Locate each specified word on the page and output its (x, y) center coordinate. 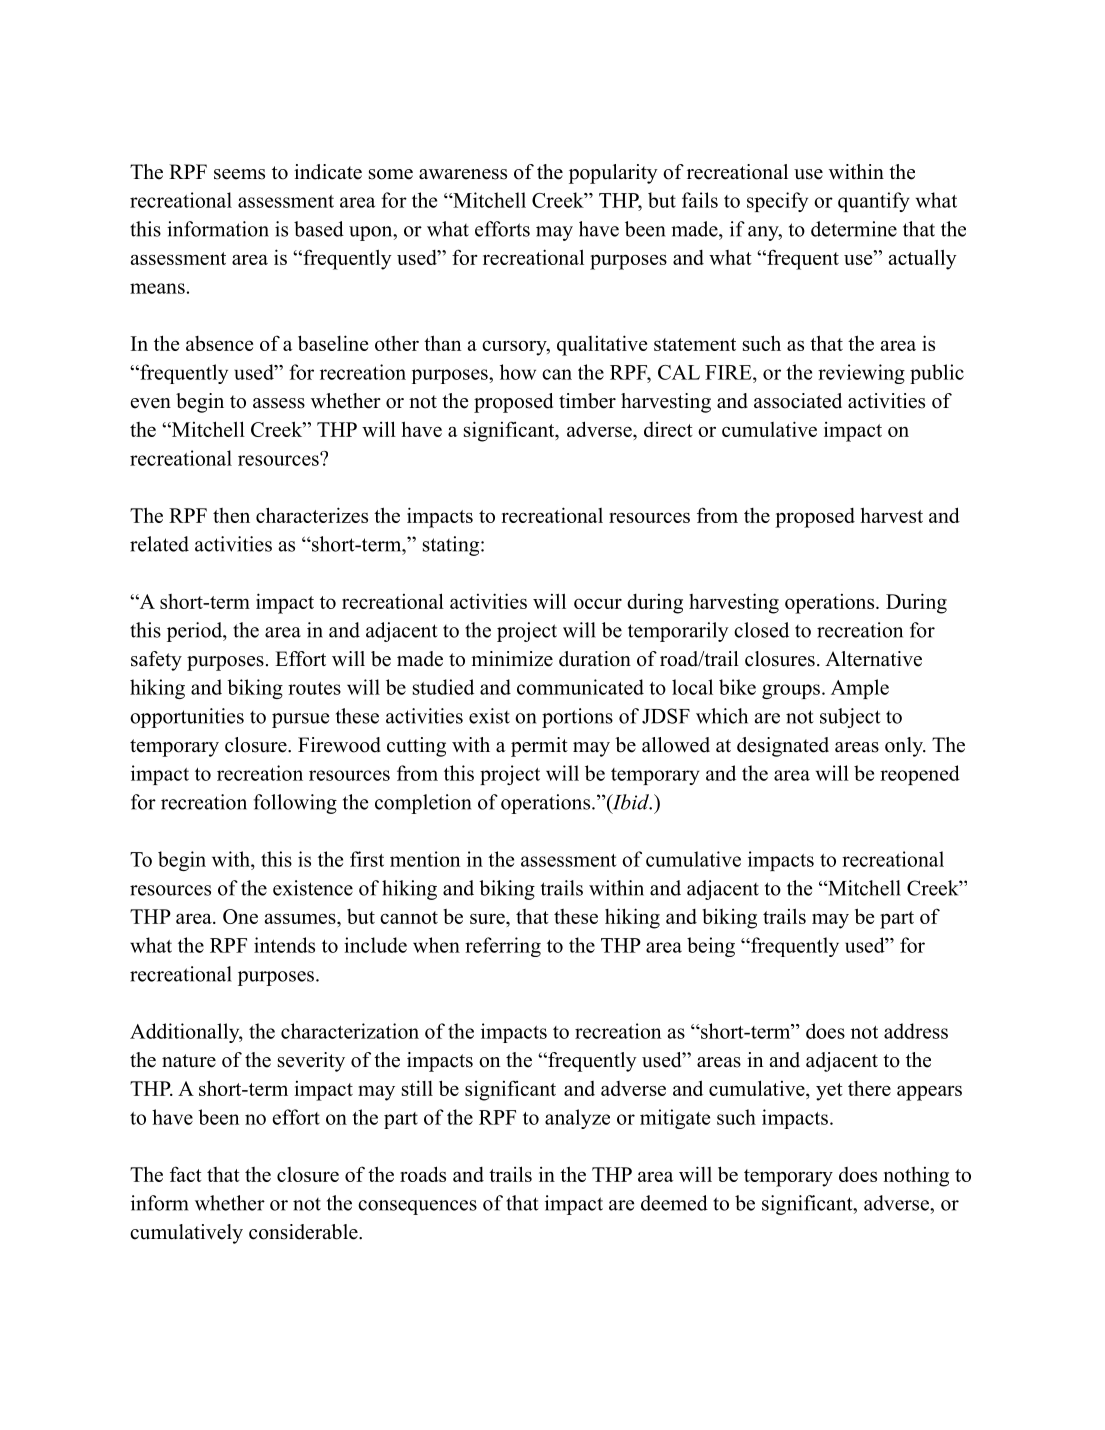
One (240, 916)
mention (425, 859)
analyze (577, 1119)
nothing (916, 1177)
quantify (874, 202)
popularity (613, 174)
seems (239, 174)
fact (186, 1174)
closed (761, 630)
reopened (920, 775)
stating (451, 546)
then (231, 515)
